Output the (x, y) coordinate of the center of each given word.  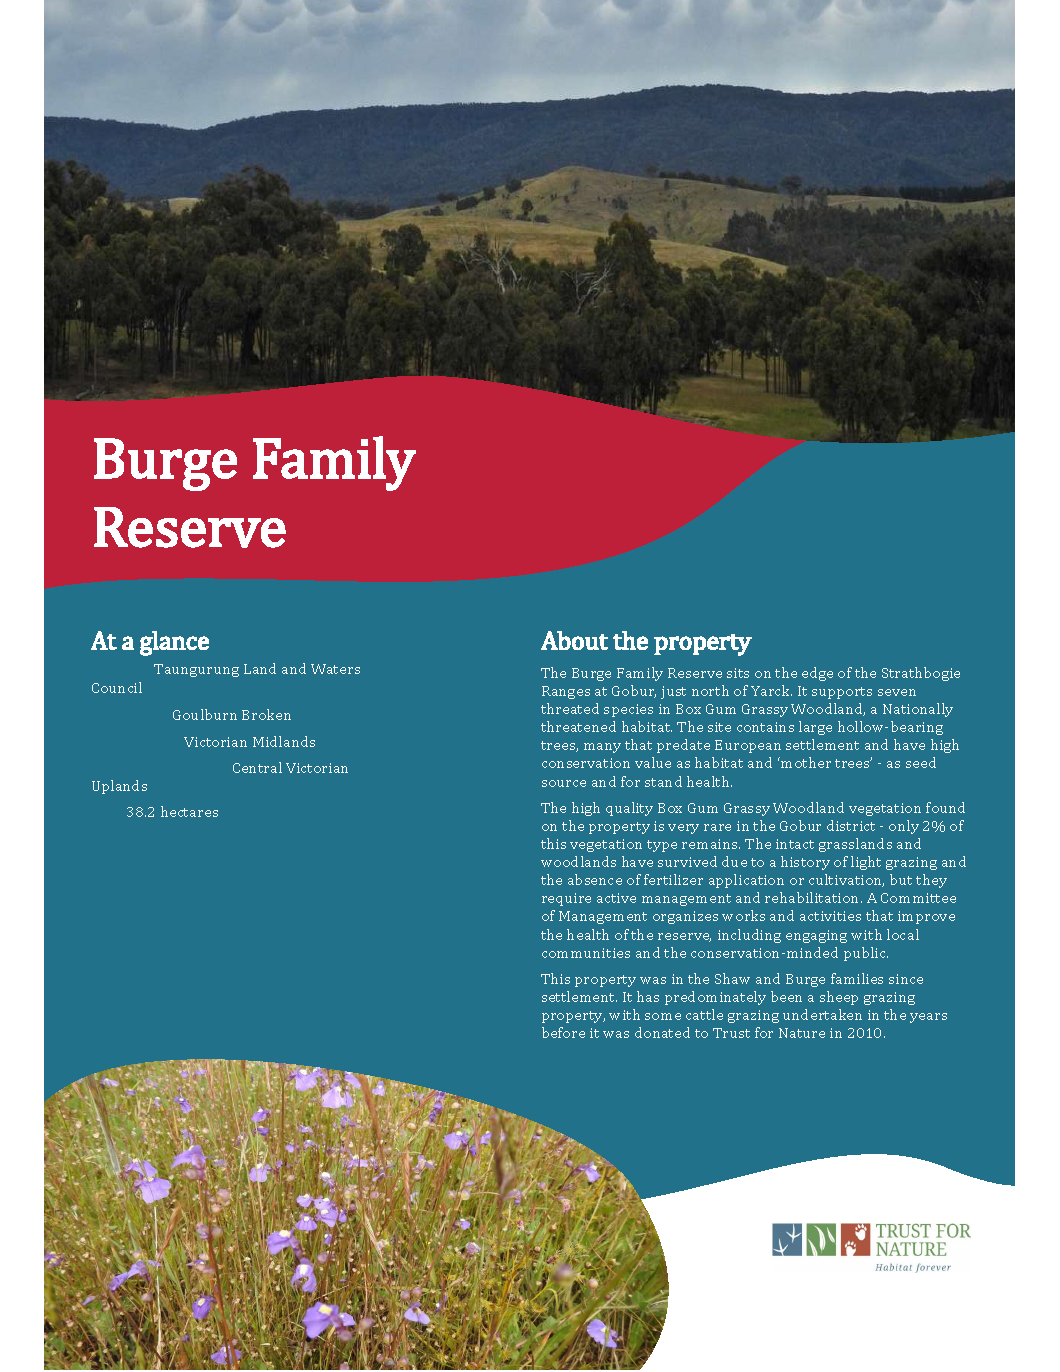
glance (174, 643)
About (574, 640)
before (563, 1032)
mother (805, 762)
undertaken (822, 1014)
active (616, 898)
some (663, 1016)
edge (817, 674)
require (566, 899)
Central (257, 767)
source (564, 783)
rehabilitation (813, 897)
